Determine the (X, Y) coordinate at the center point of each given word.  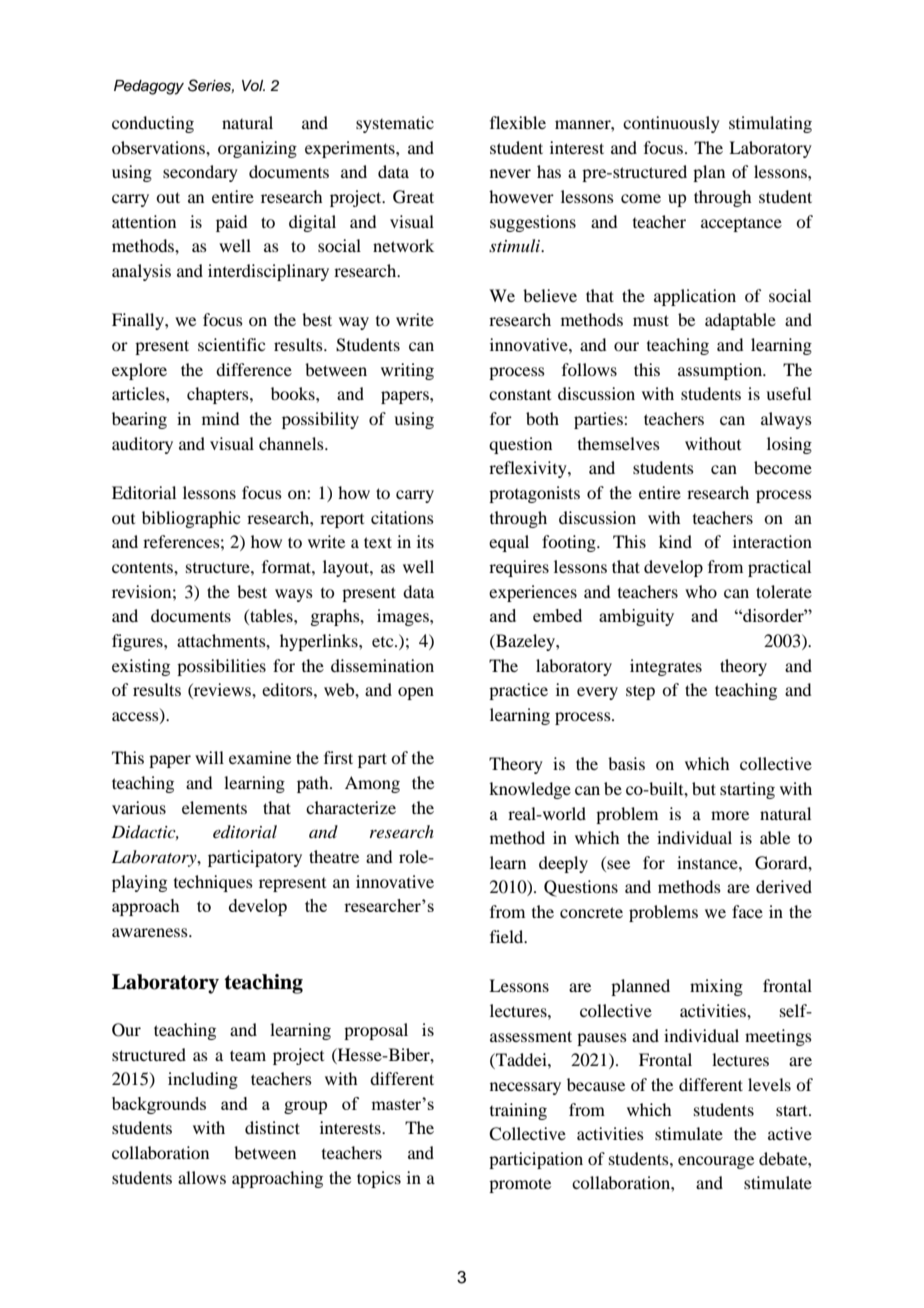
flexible (518, 122)
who (701, 591)
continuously (671, 124)
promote (520, 1185)
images (404, 617)
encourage (716, 1162)
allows (202, 1177)
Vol (253, 85)
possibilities (221, 667)
